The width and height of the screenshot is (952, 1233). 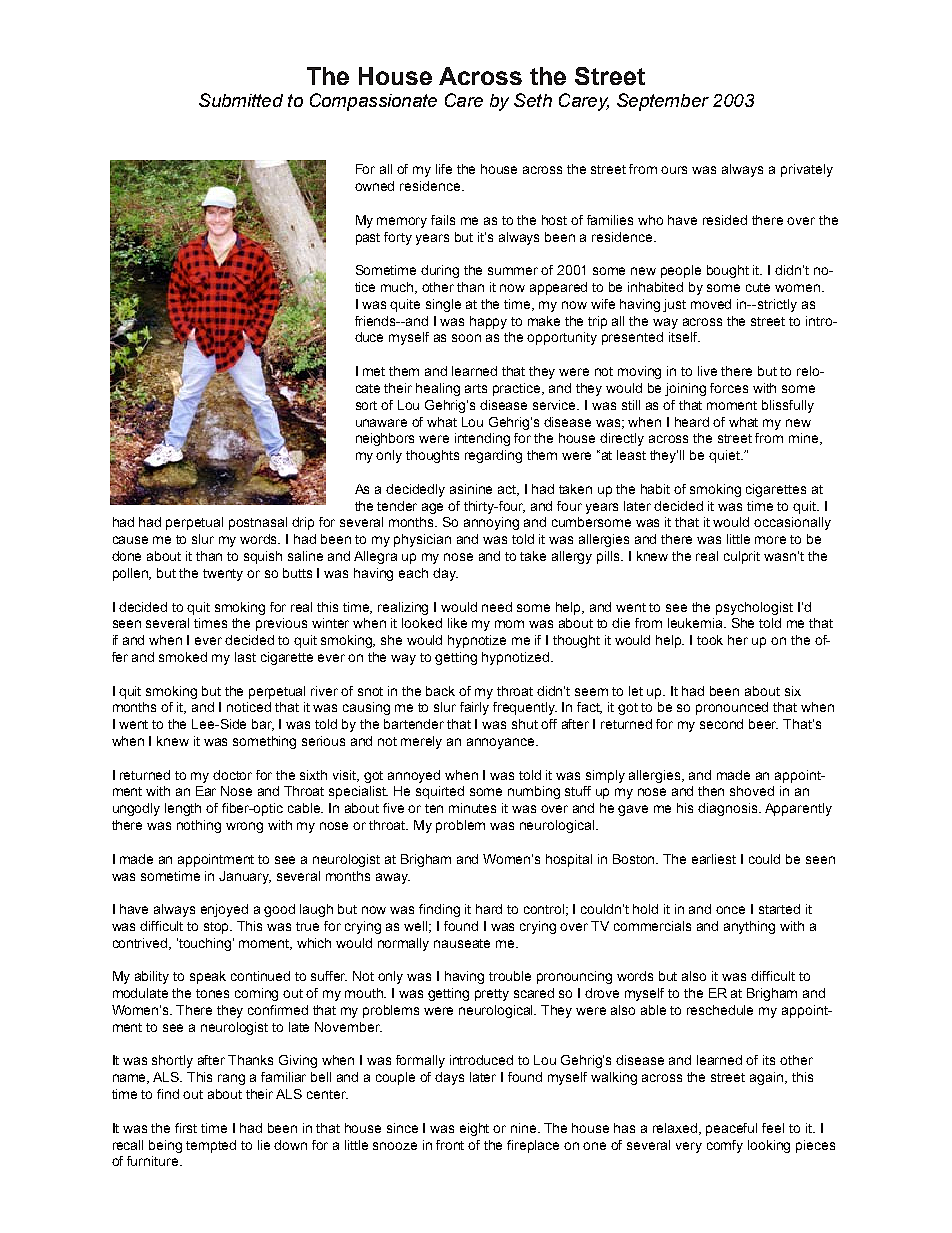 What do you see at coordinates (663, 102) in the screenshot?
I see `September` at bounding box center [663, 102].
